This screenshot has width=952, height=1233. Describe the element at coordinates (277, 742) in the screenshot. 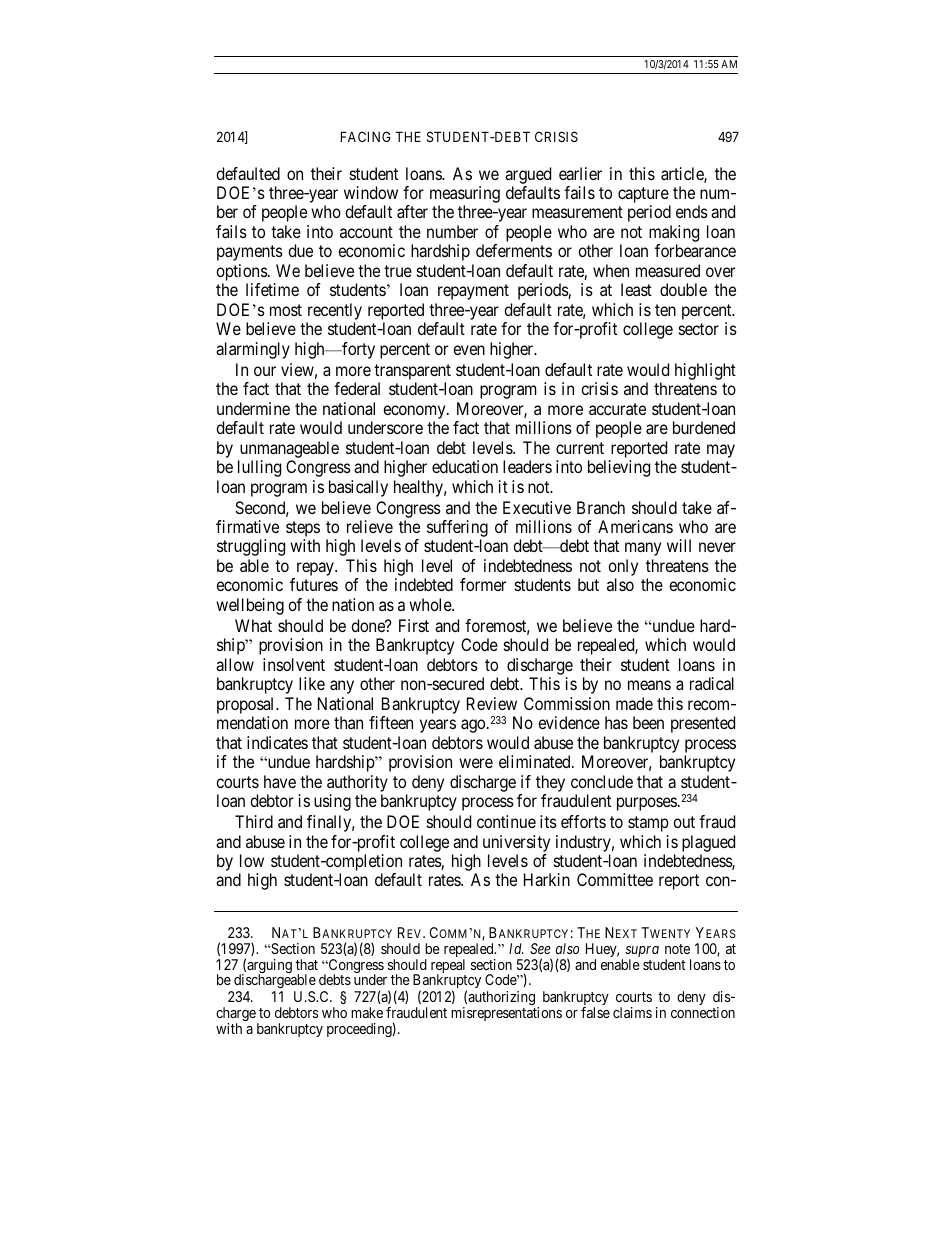

I see `indicates` at that location.
